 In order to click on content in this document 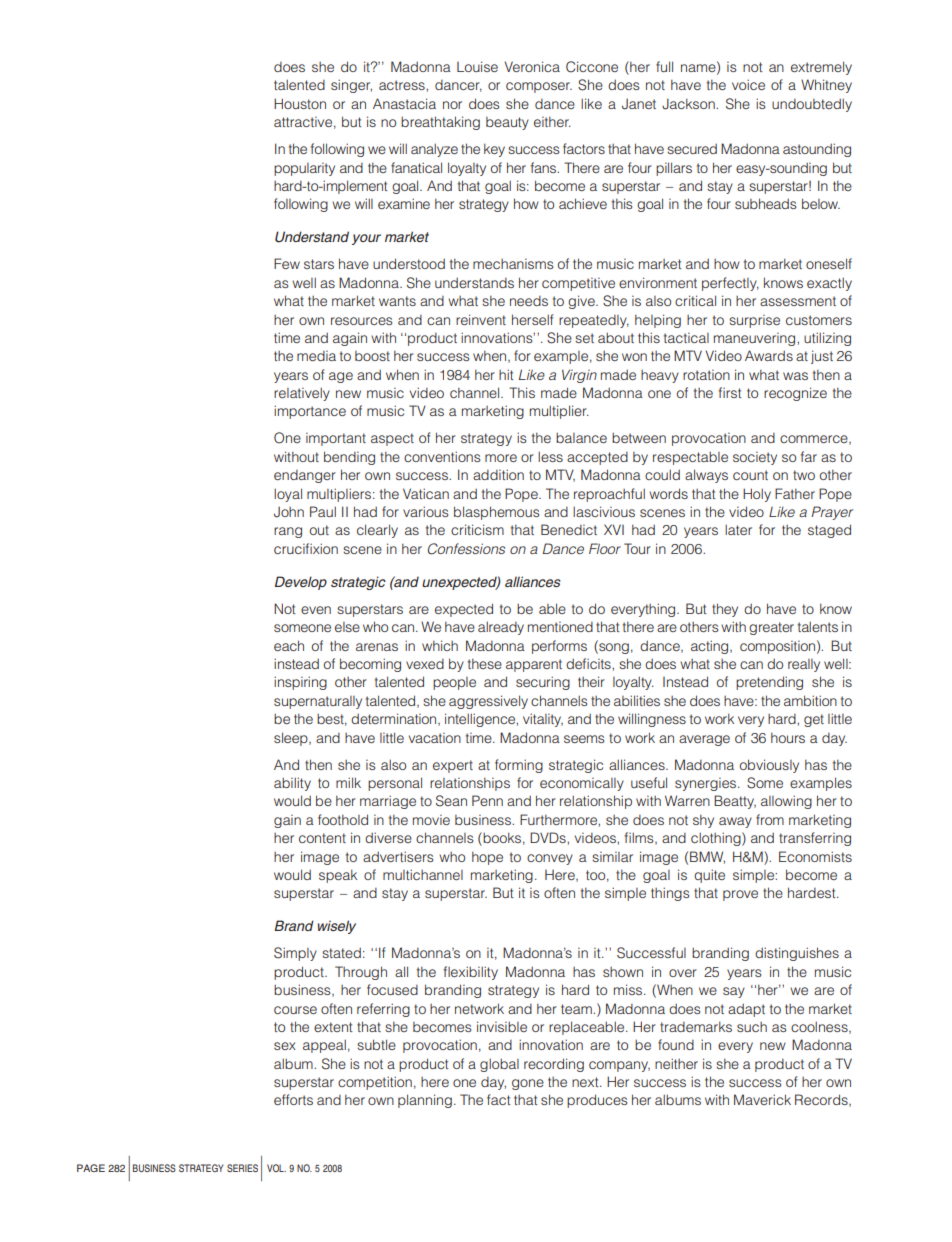, I will do `click(322, 838)`.
